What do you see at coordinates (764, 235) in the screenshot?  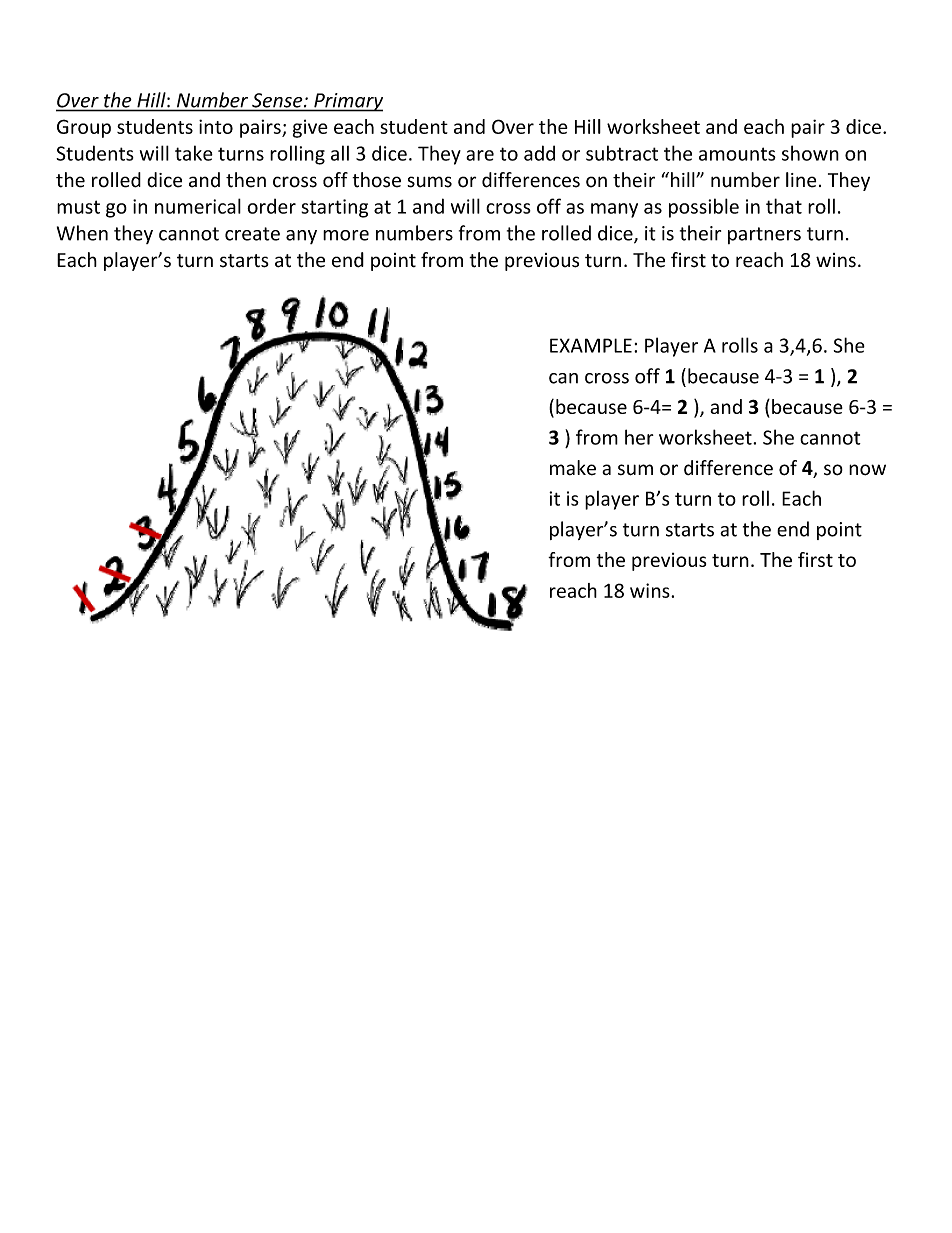 I see `partners` at bounding box center [764, 235].
